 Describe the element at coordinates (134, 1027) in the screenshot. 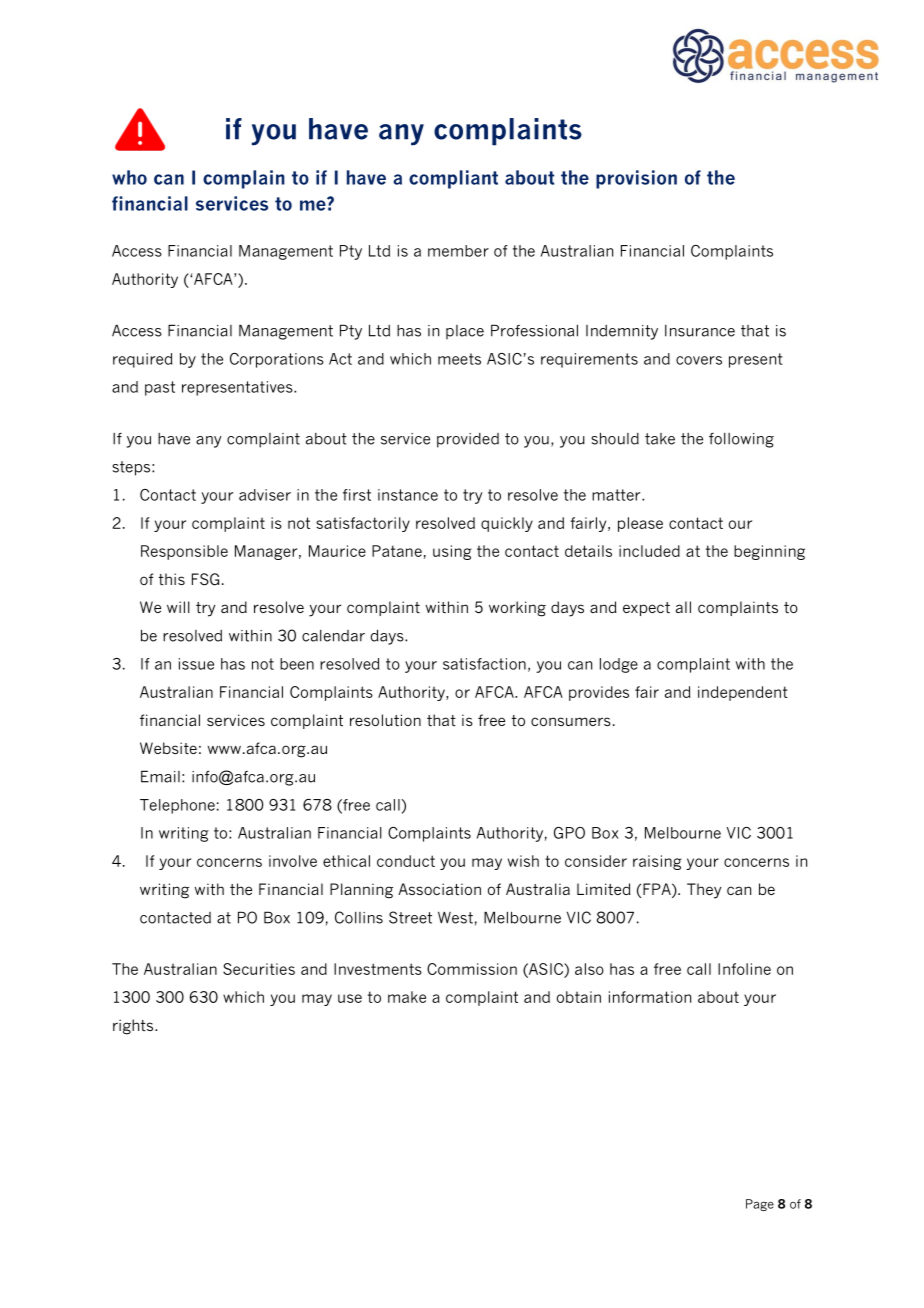

I see `rights` at that location.
